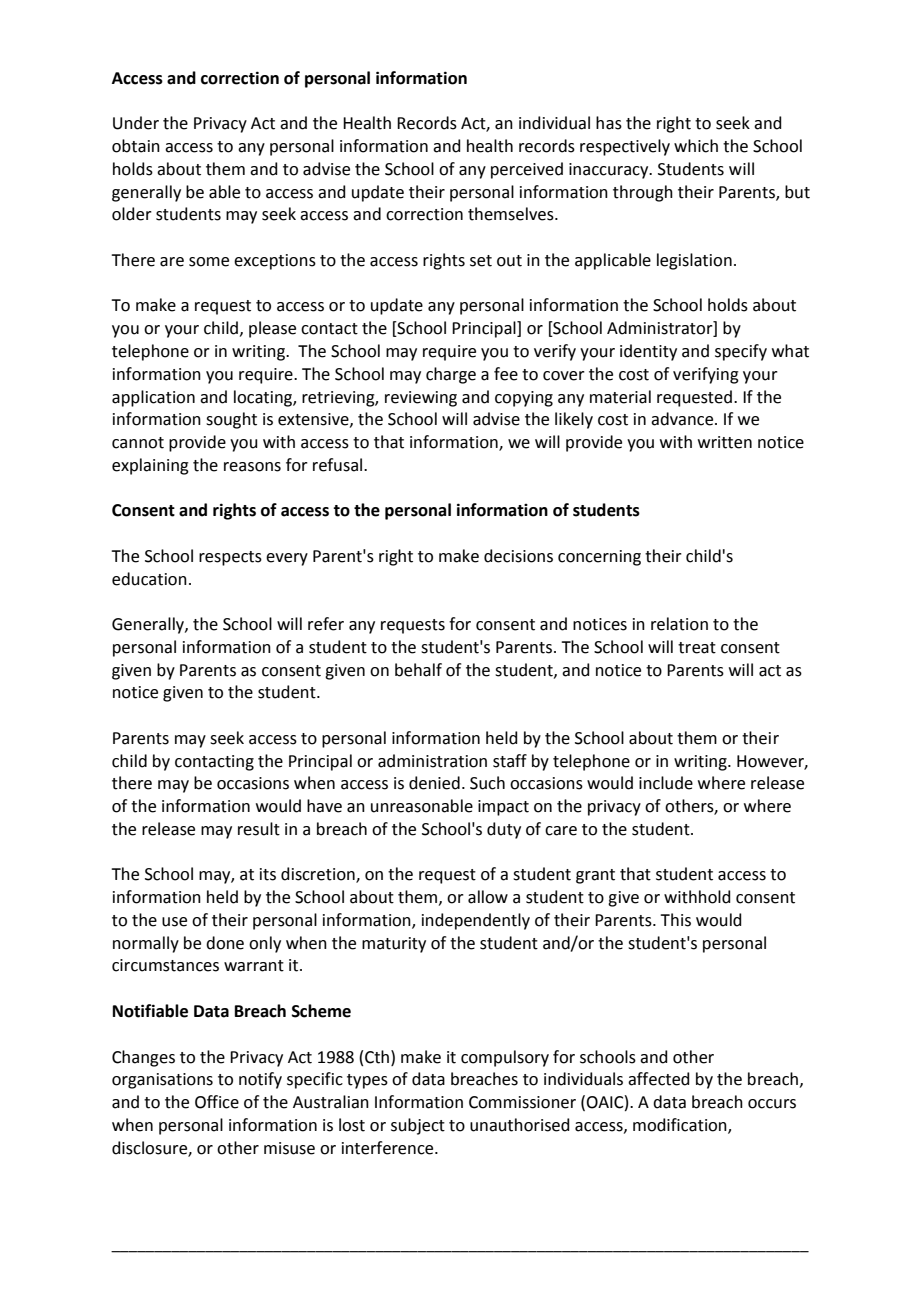 This screenshot has height=1308, width=924. What do you see at coordinates (527, 170) in the screenshot?
I see `perceived` at bounding box center [527, 170].
